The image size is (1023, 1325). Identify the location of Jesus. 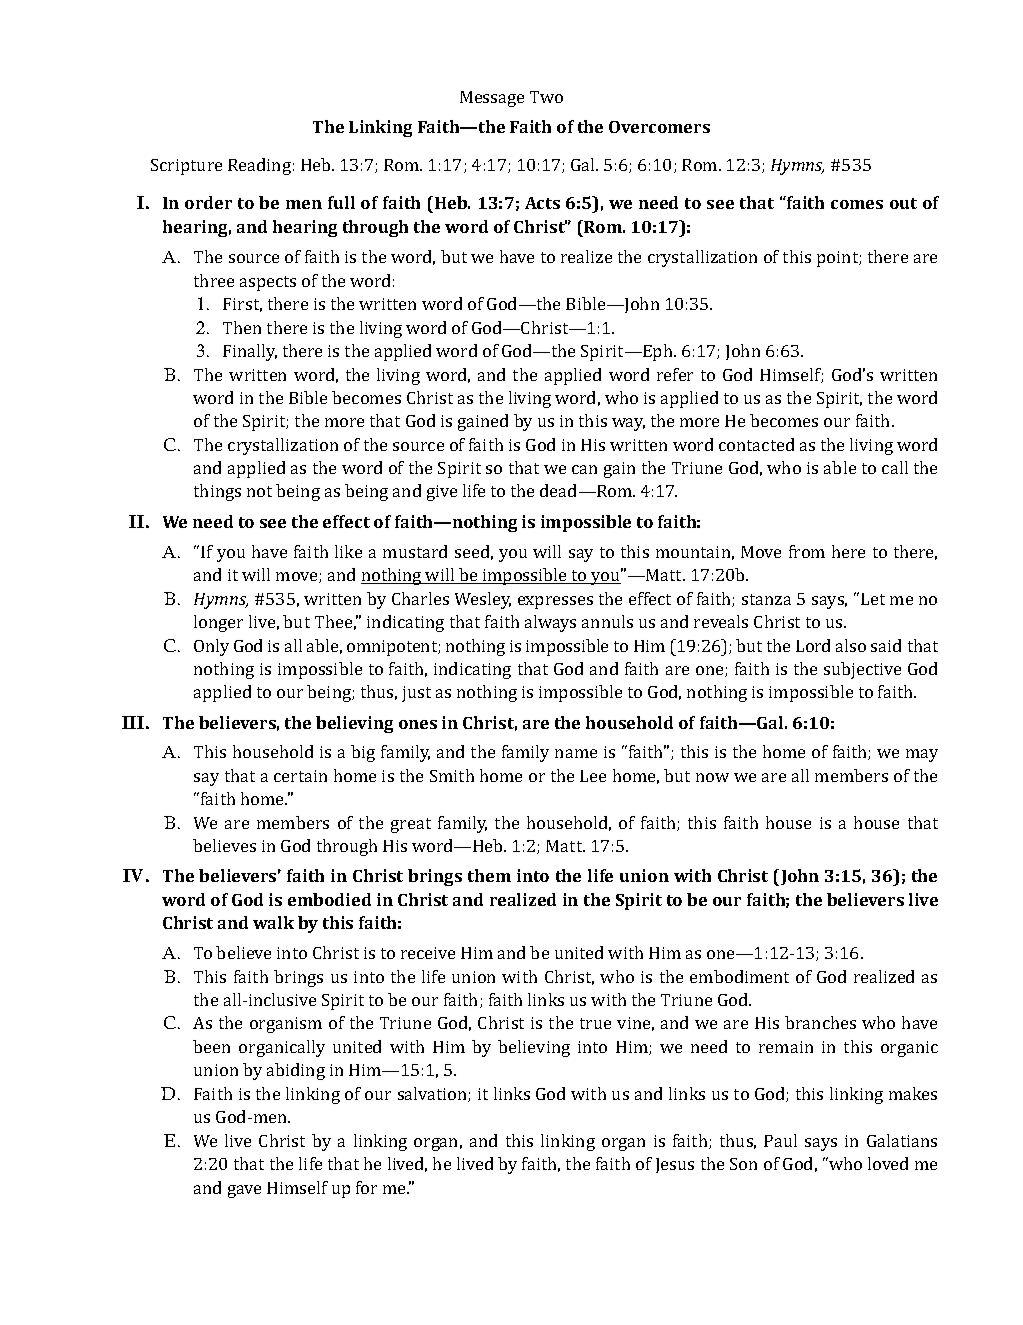
(675, 1165).
